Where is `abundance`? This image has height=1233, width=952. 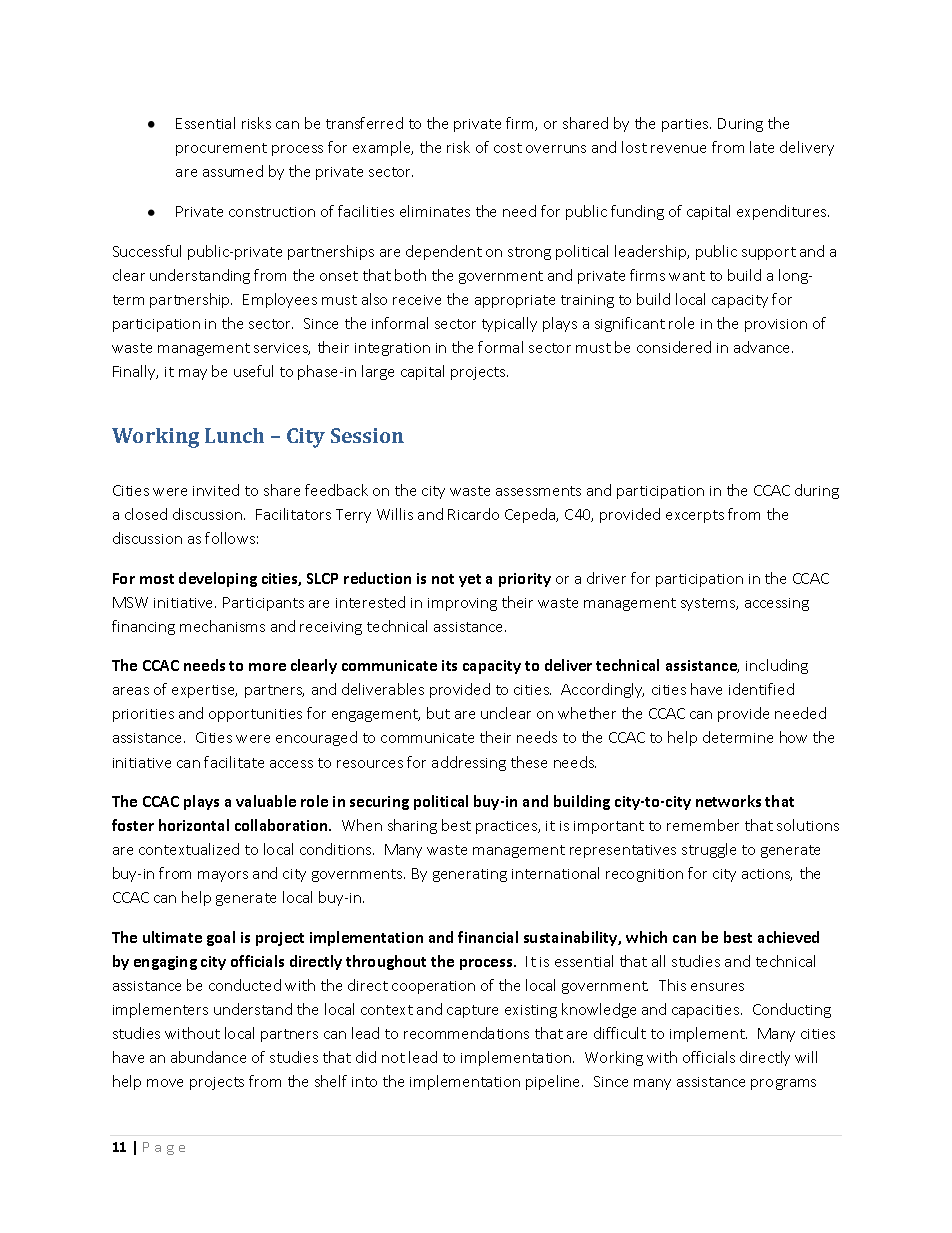 abundance is located at coordinates (208, 1057).
